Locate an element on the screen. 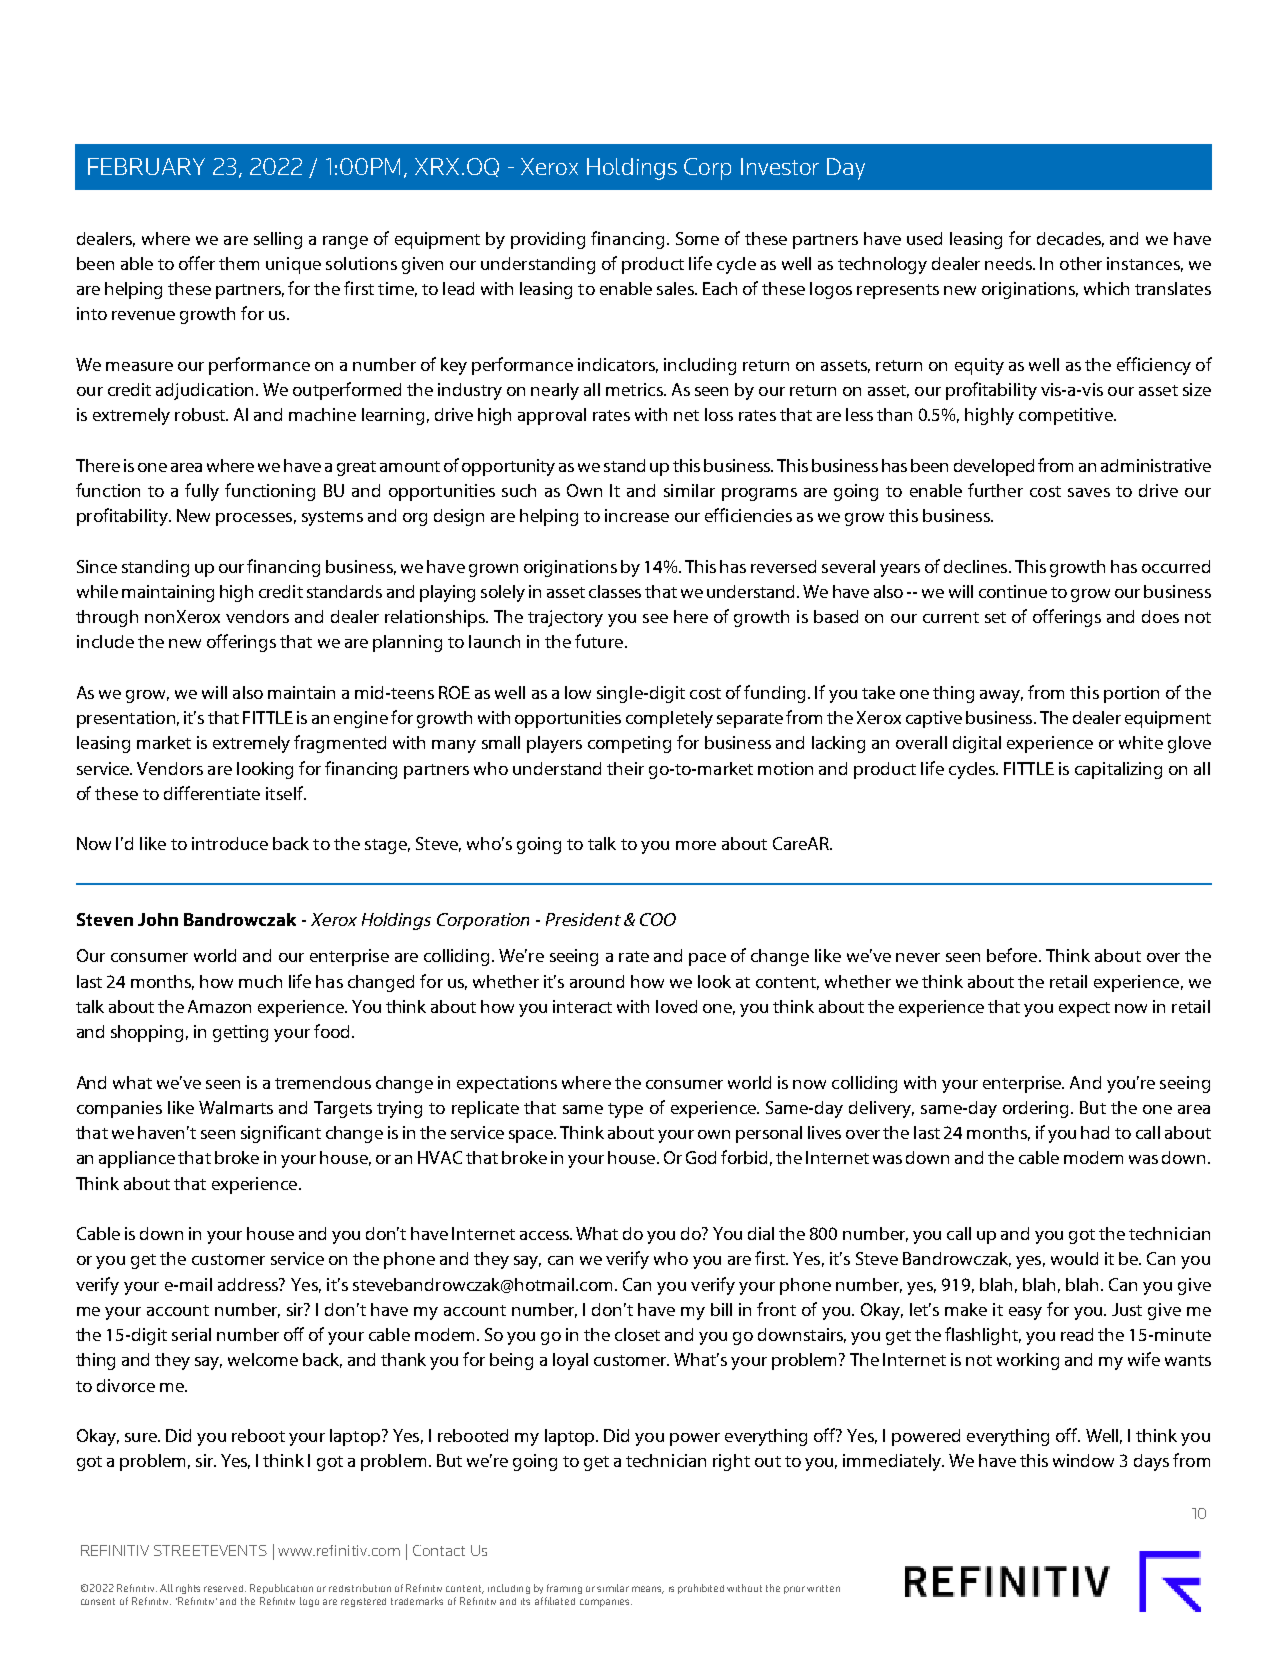  access is located at coordinates (546, 1235).
